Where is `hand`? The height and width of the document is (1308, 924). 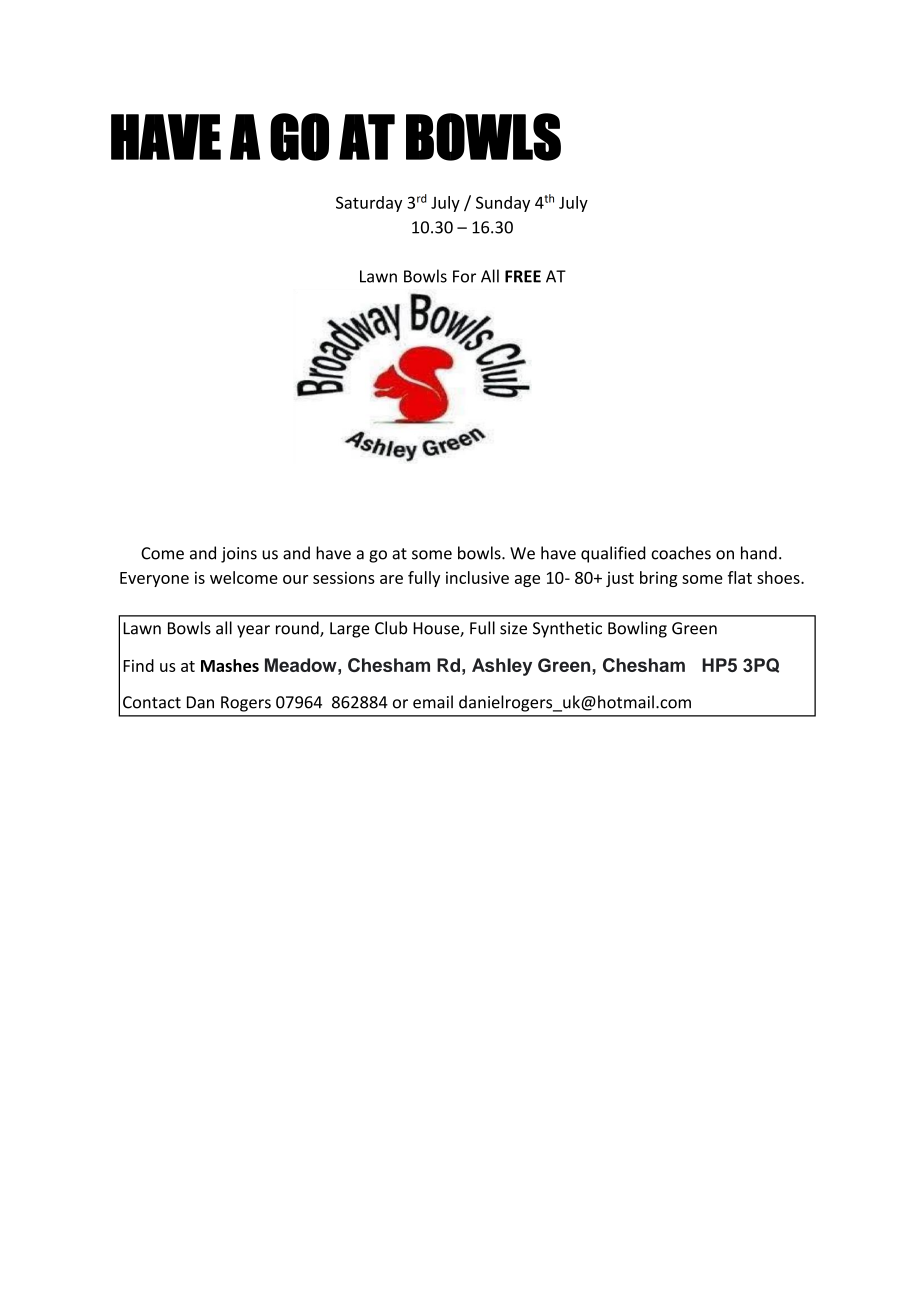 hand is located at coordinates (759, 553).
